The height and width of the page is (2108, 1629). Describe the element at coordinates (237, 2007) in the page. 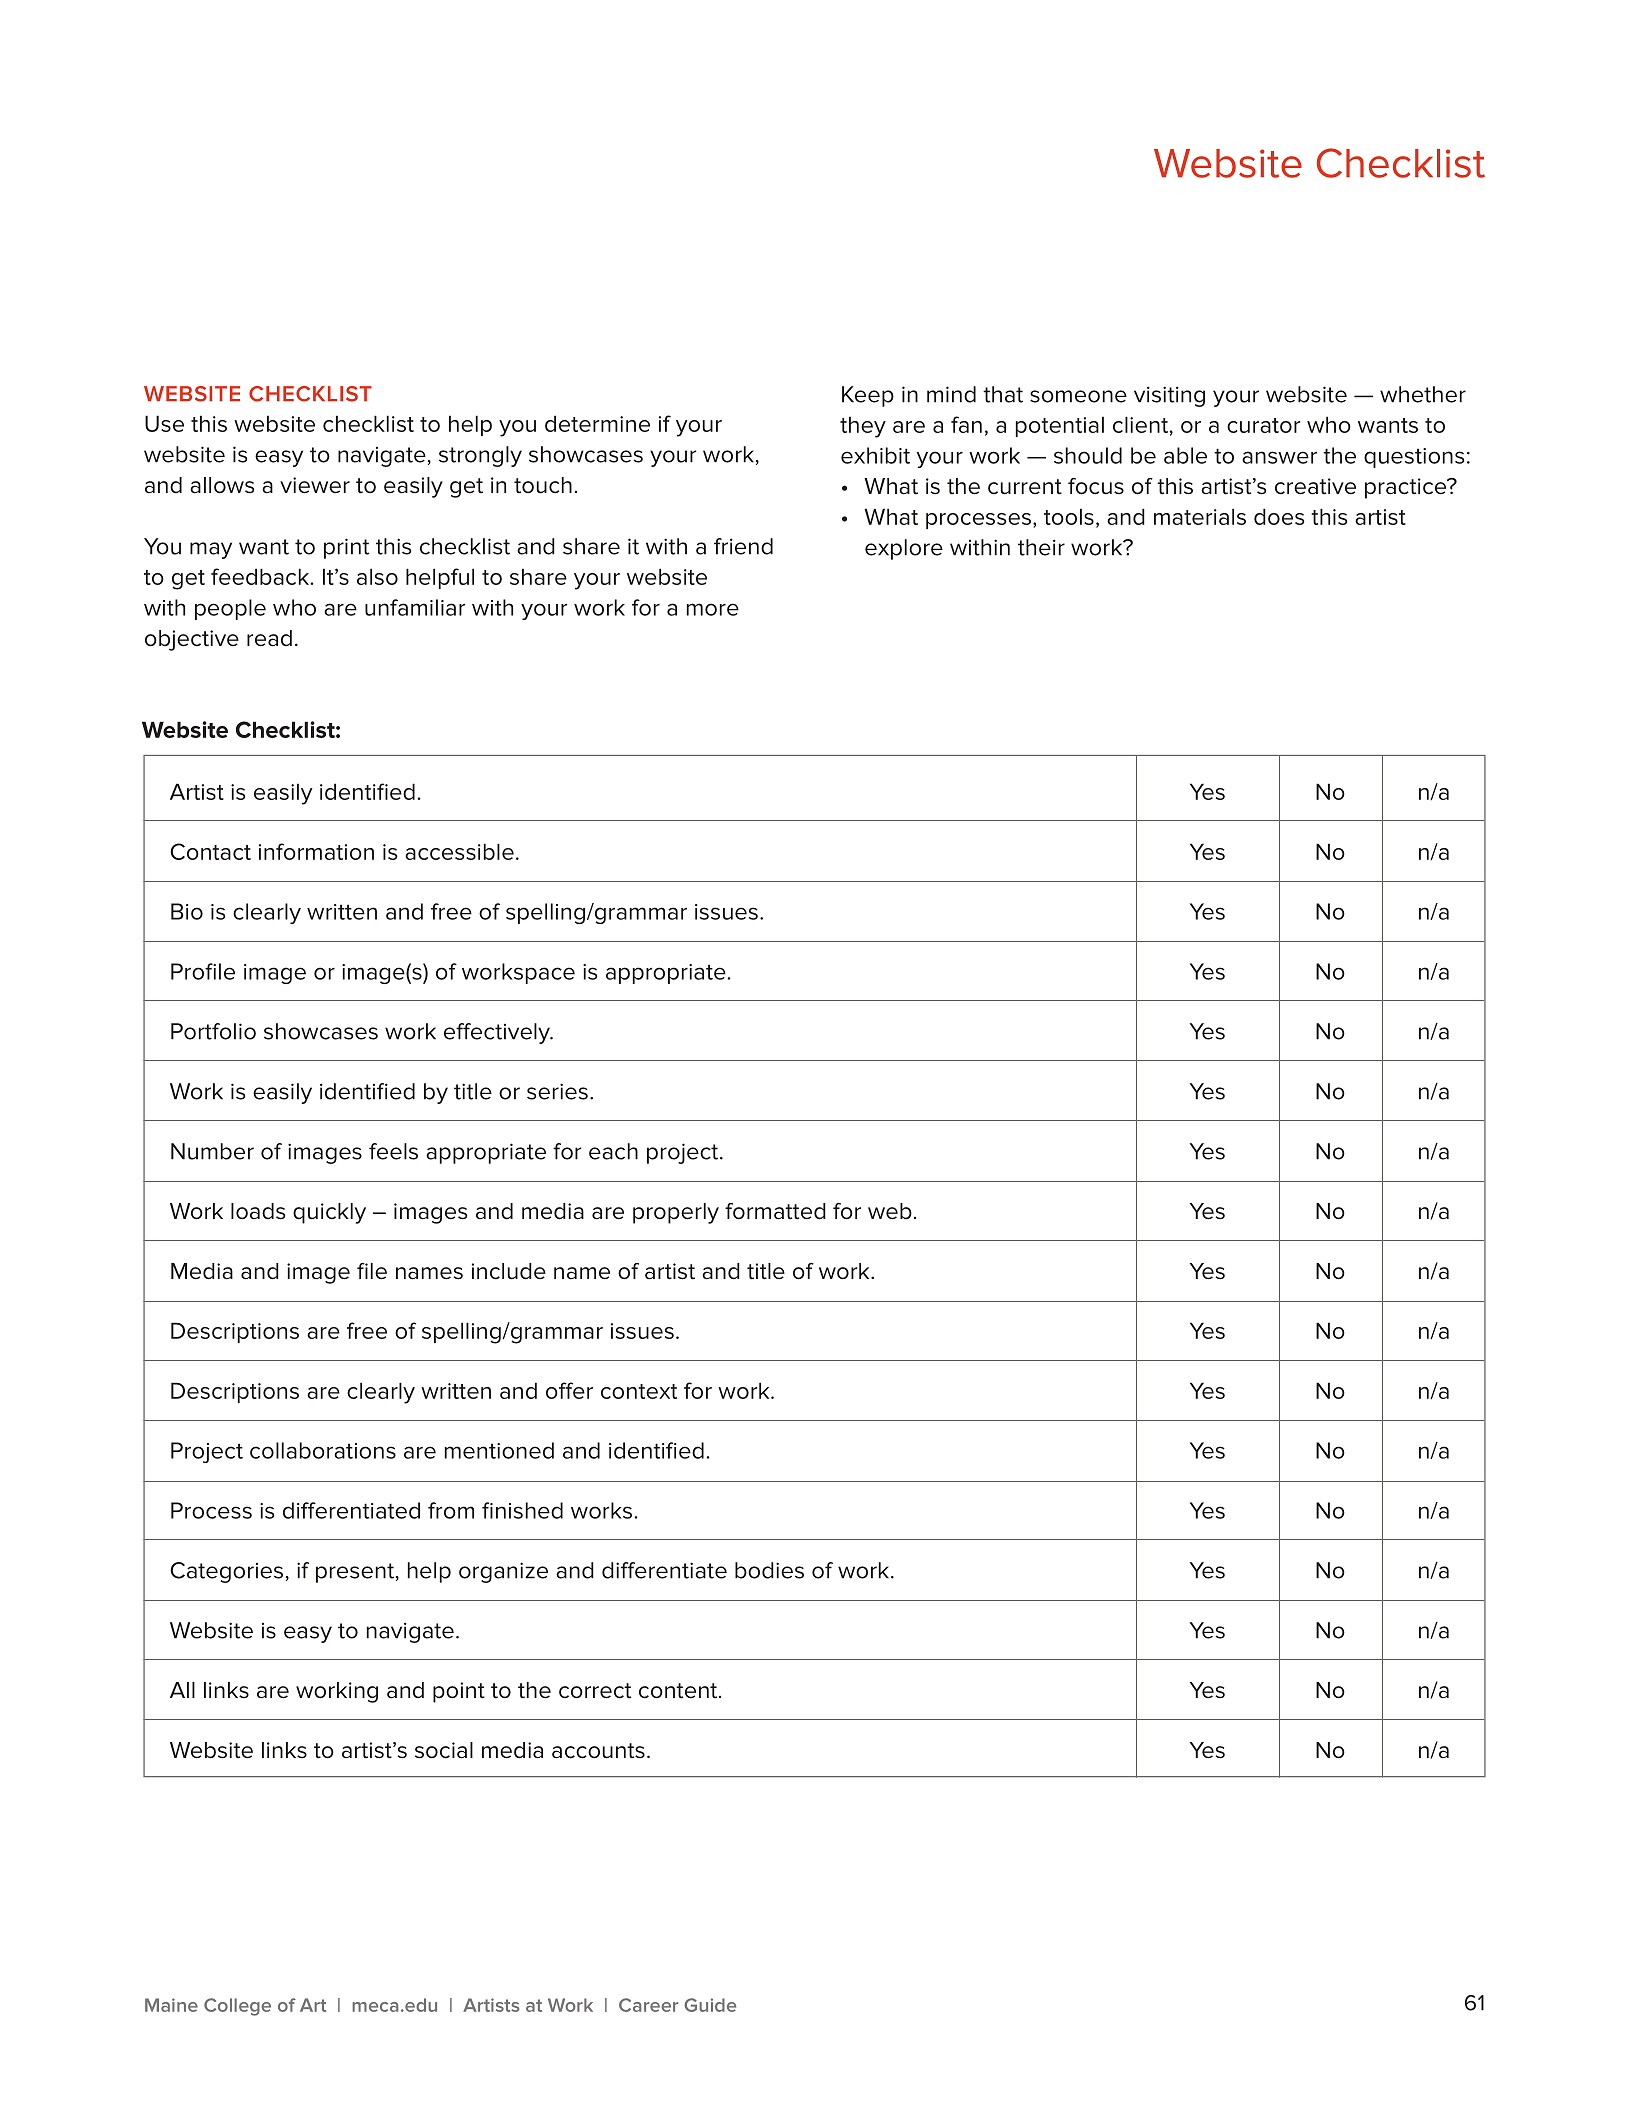

I see `College` at that location.
